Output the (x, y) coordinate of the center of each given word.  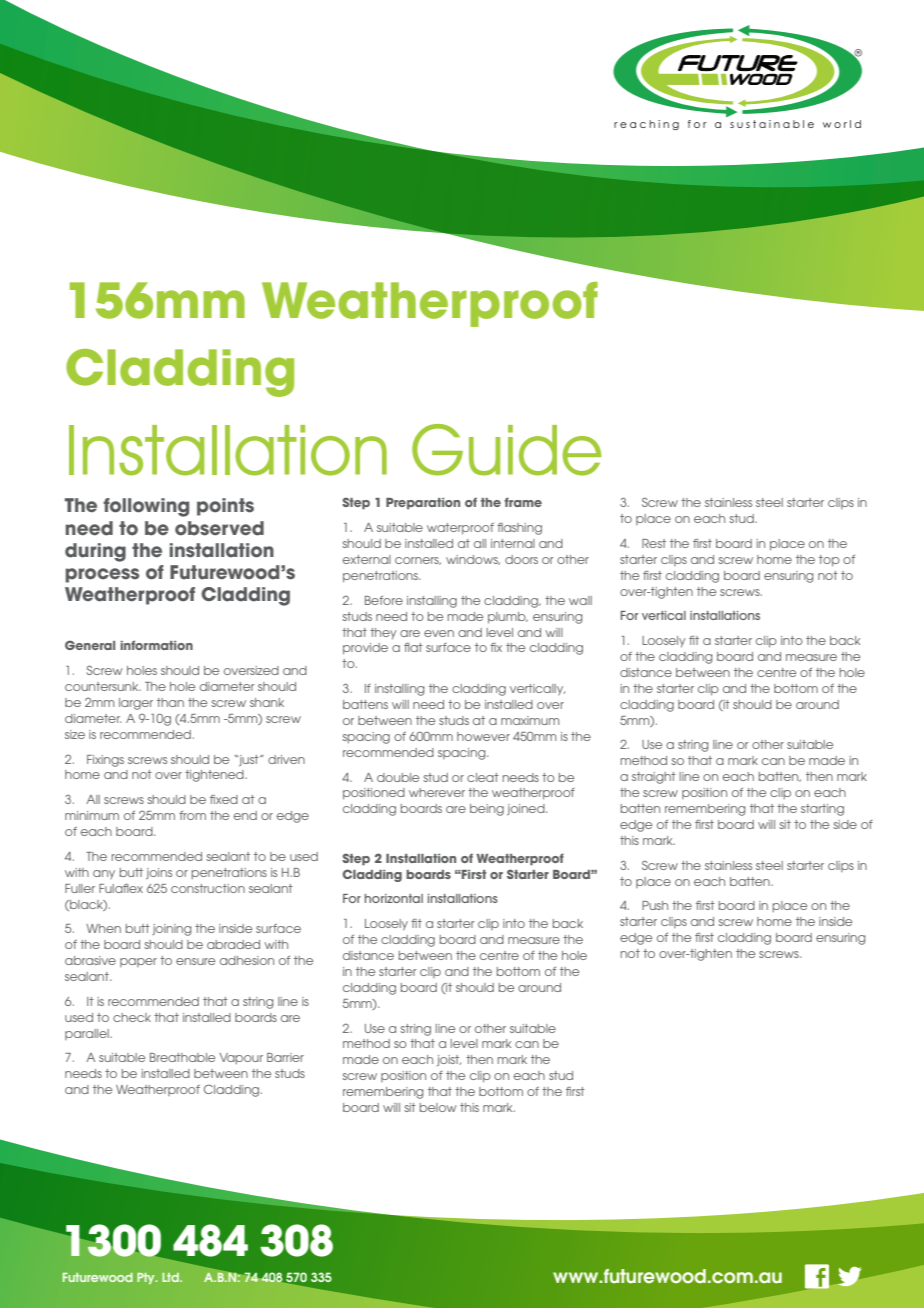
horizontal (394, 898)
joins (159, 873)
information (156, 645)
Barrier (285, 1057)
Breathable (182, 1057)
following (146, 507)
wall (580, 600)
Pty (147, 1278)
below (438, 1107)
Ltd (171, 1277)
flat (413, 647)
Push (655, 905)
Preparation (423, 504)
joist (449, 1060)
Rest (654, 543)
